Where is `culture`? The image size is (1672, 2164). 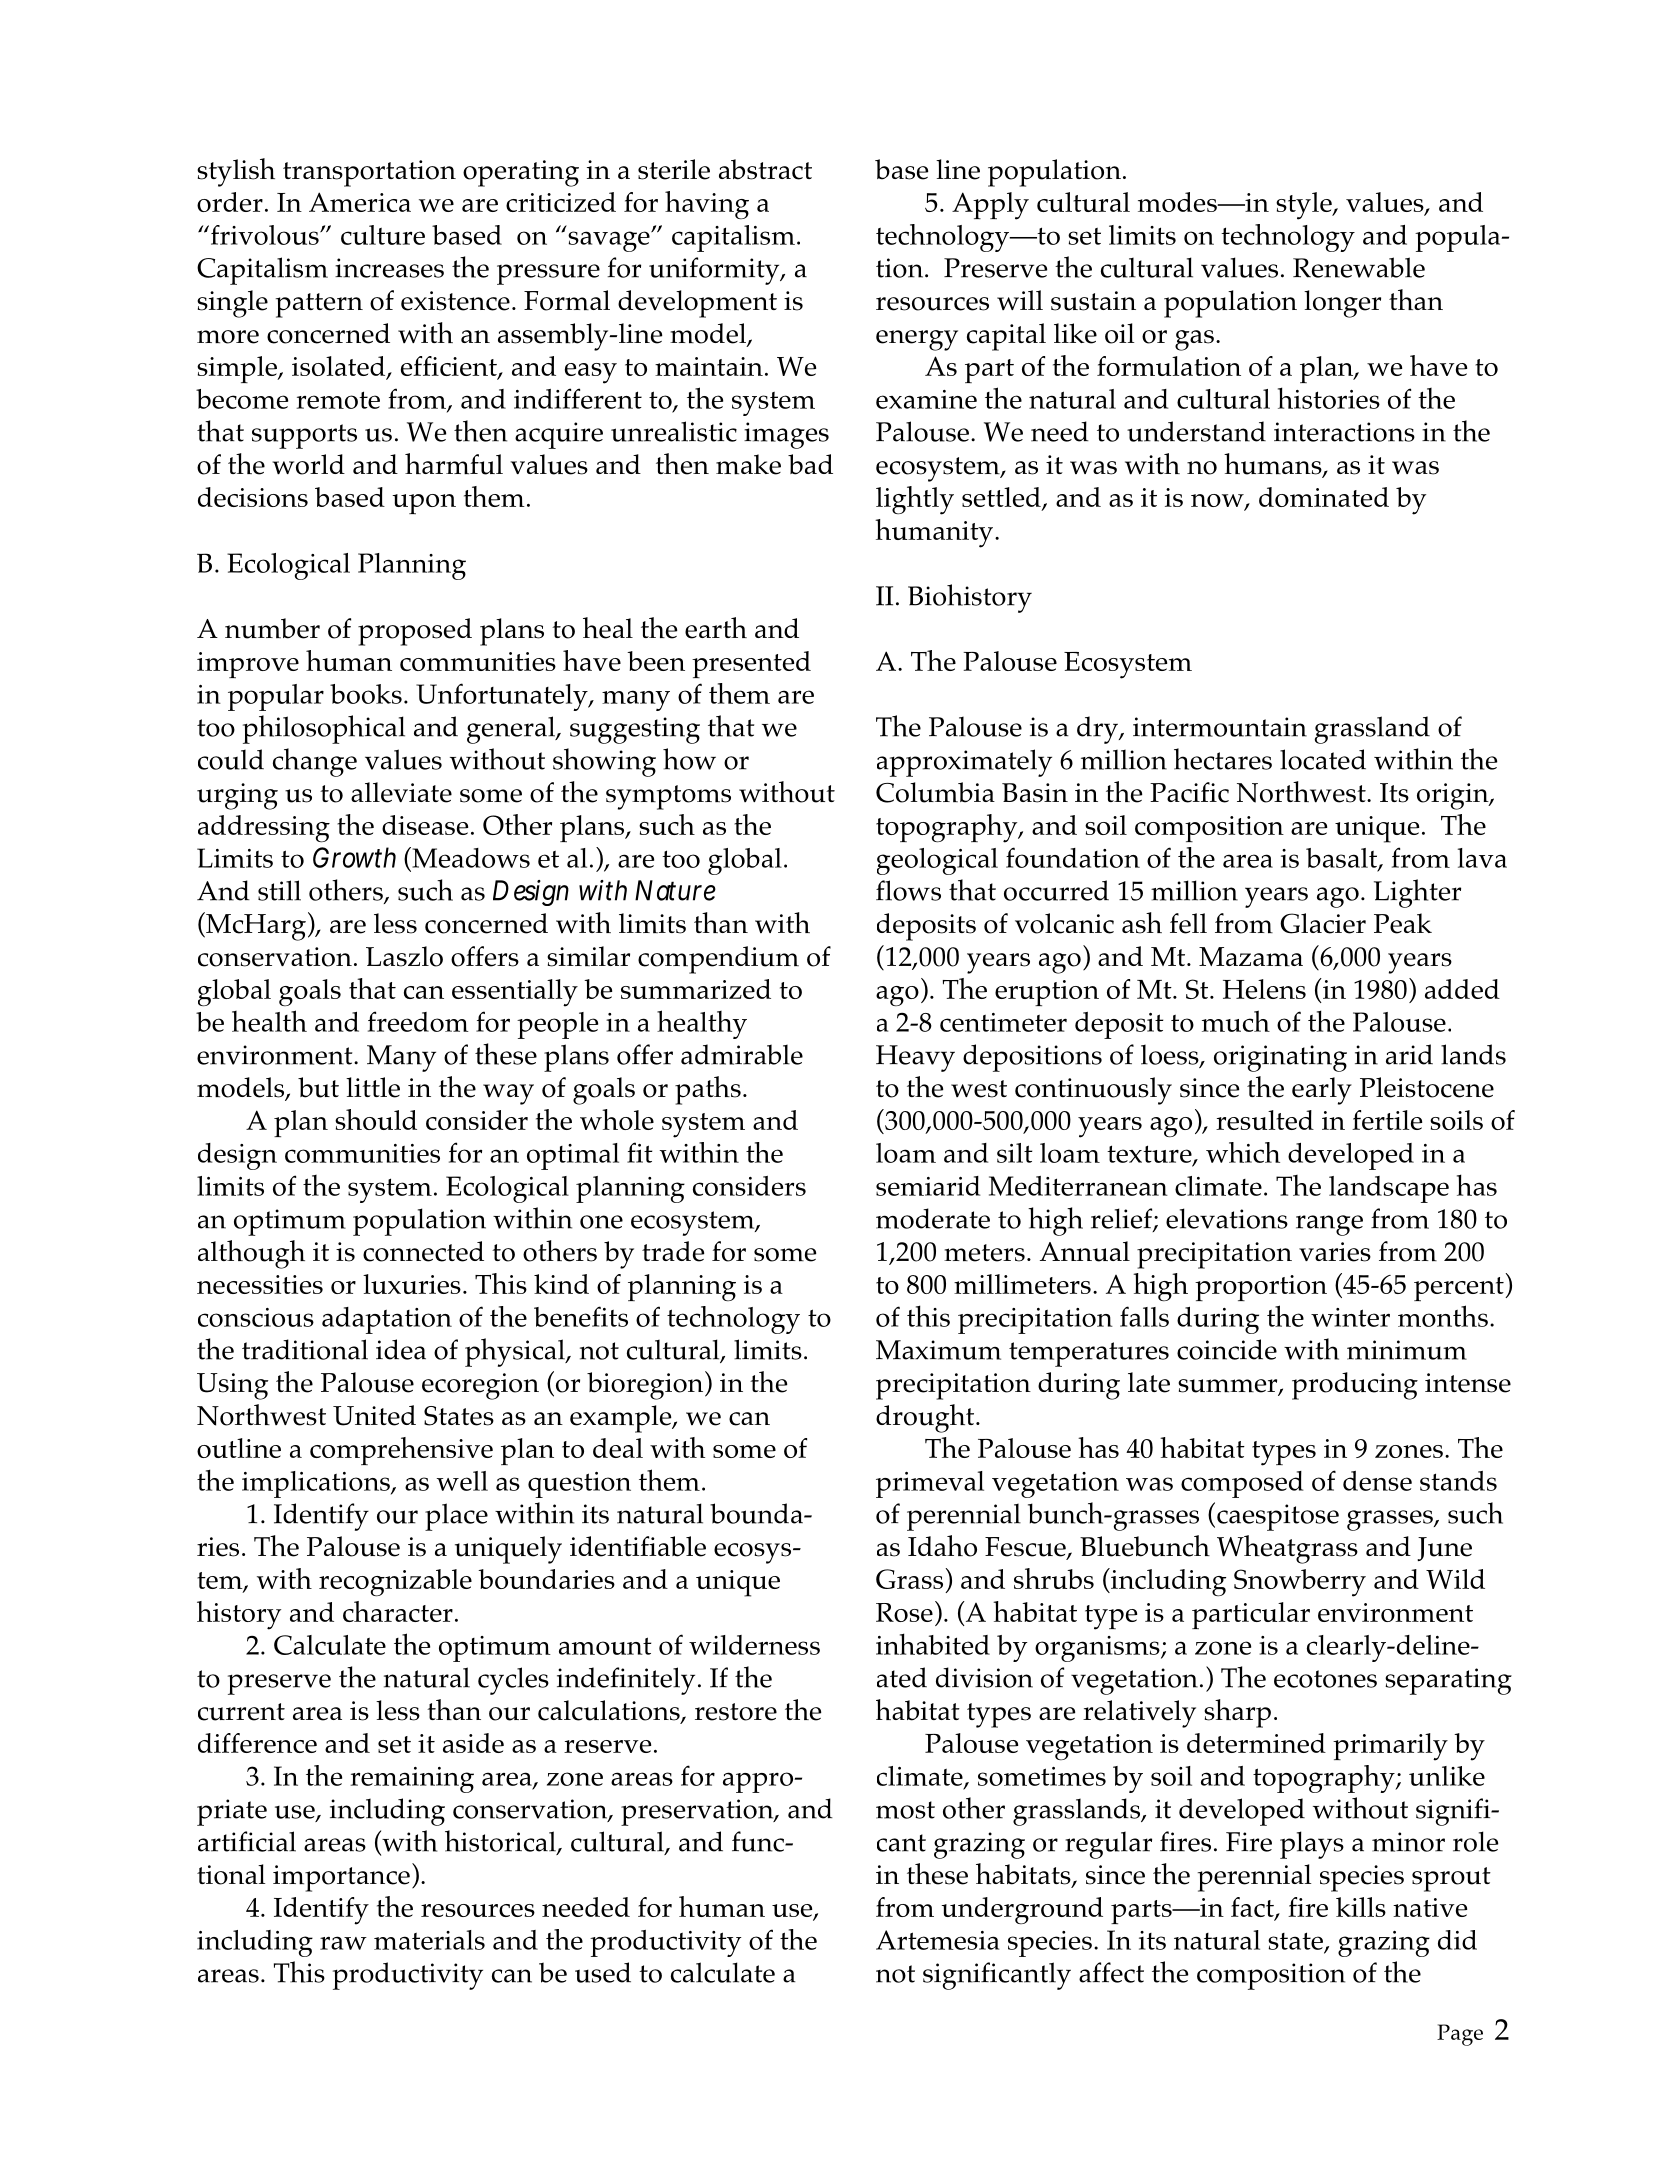
culture is located at coordinates (383, 235).
